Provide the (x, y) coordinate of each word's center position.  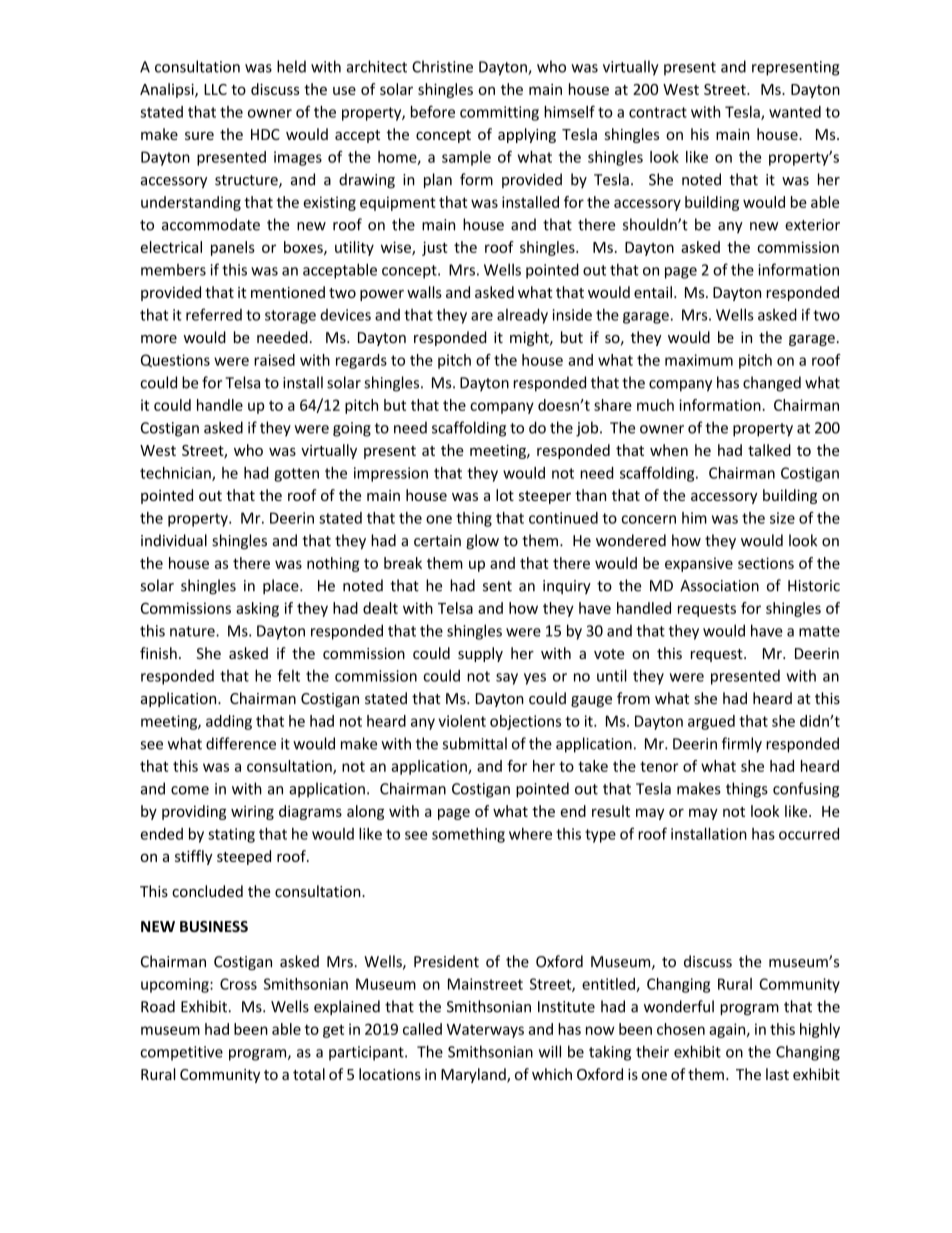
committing (499, 113)
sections (766, 563)
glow (482, 542)
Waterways (485, 1031)
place (282, 586)
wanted (795, 112)
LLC (215, 89)
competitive (181, 1053)
